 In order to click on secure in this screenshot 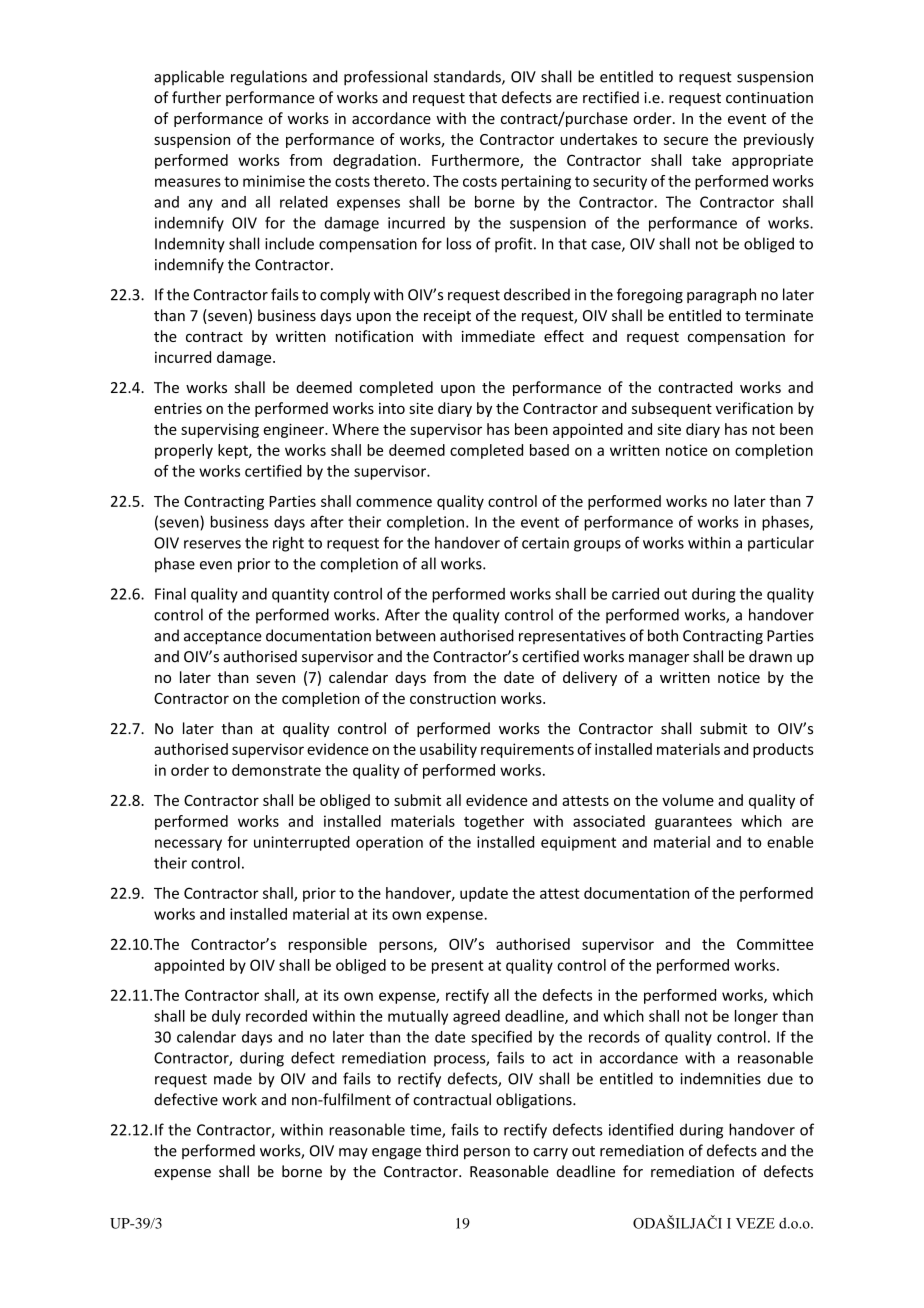, I will do `click(686, 140)`.
